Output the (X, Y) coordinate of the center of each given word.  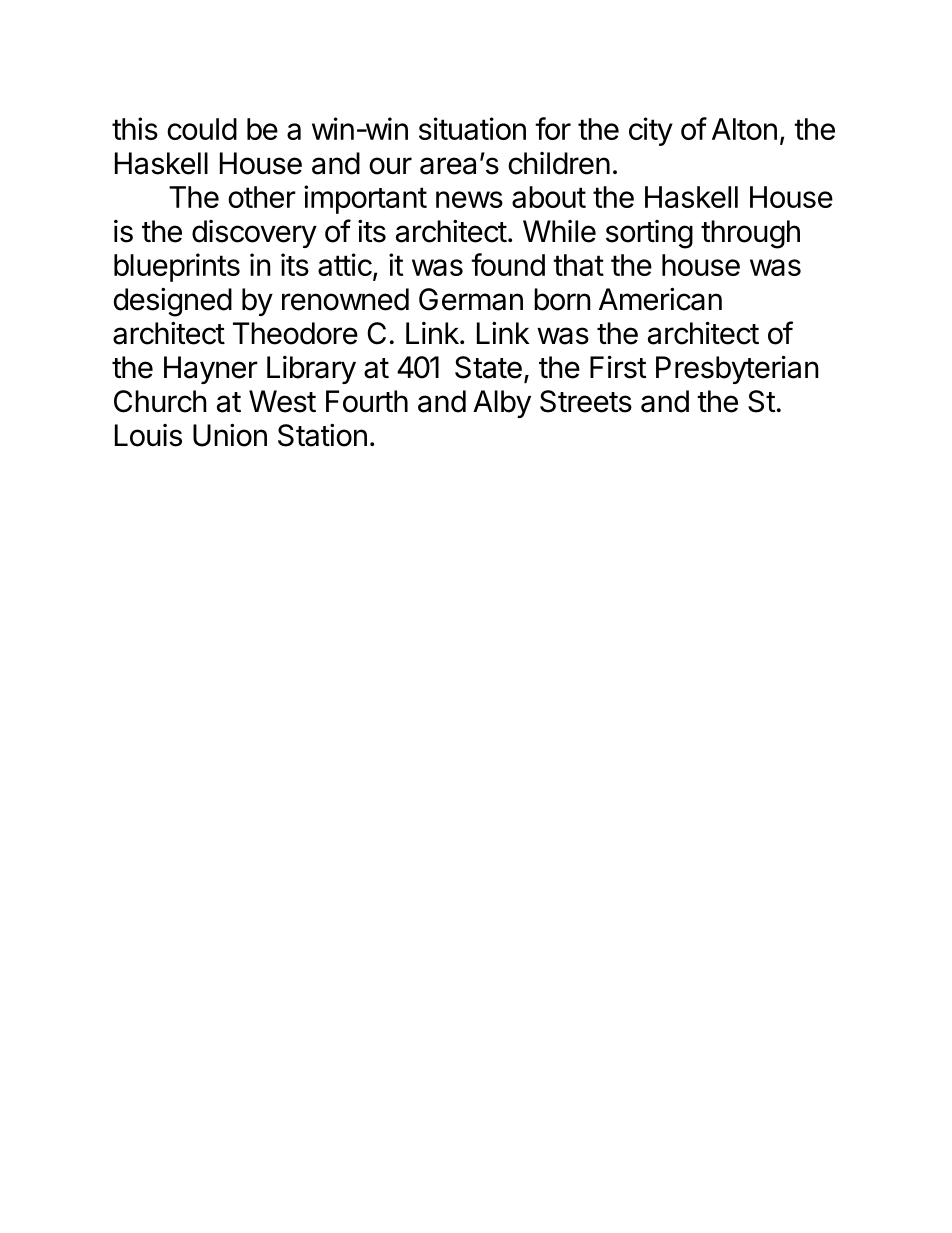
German (471, 299)
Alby (502, 404)
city (651, 131)
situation (472, 128)
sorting (649, 234)
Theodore (295, 333)
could (202, 129)
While (559, 231)
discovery (254, 234)
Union (230, 435)
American (660, 299)
